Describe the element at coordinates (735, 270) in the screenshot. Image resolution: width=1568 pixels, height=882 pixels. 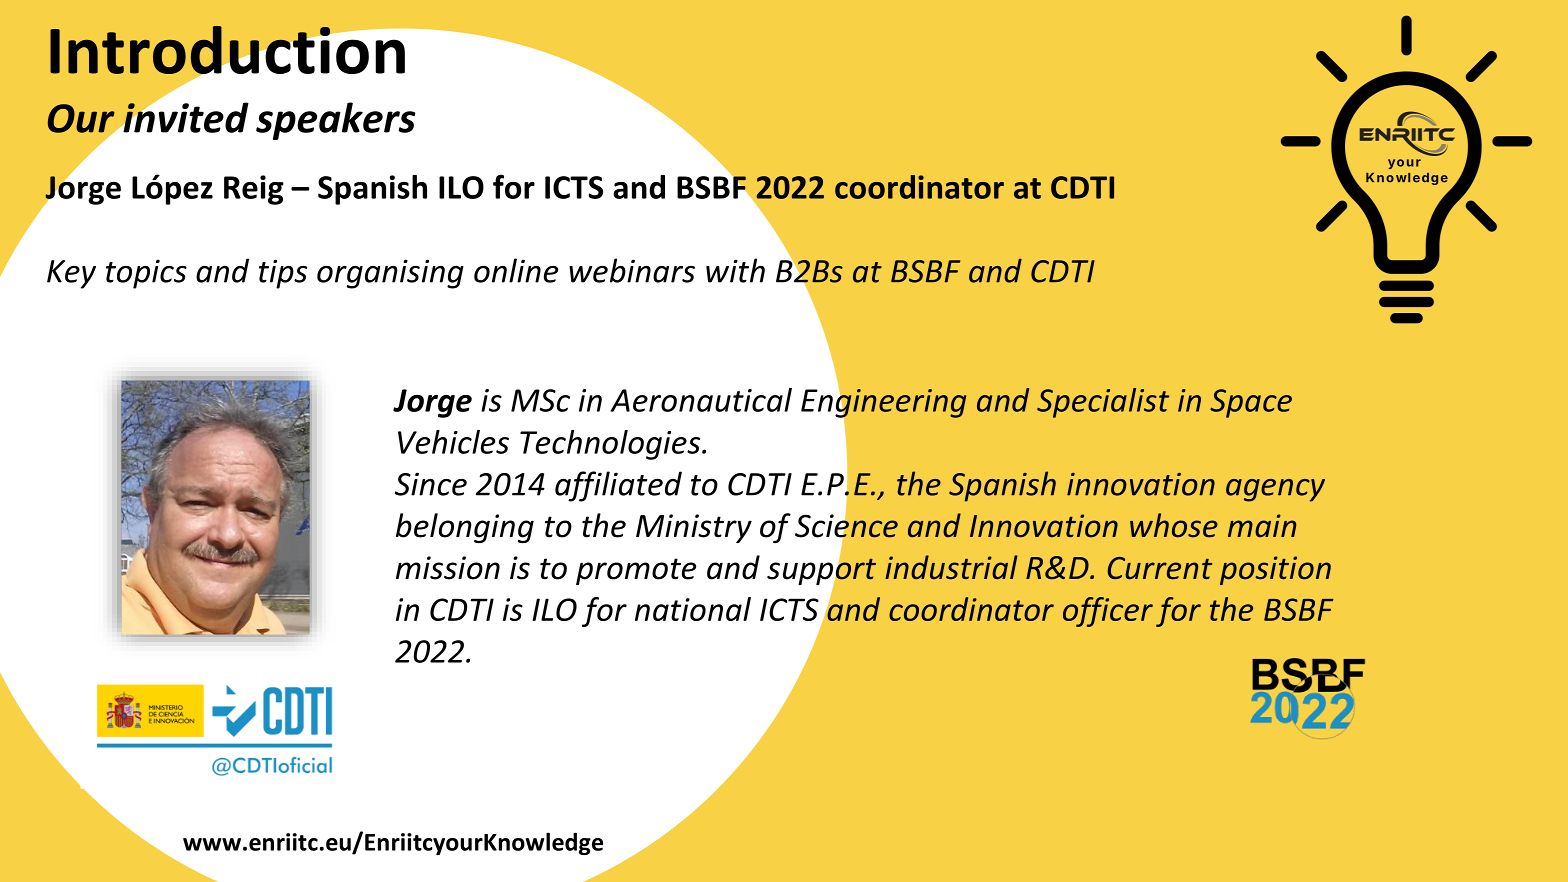
I see `with` at that location.
